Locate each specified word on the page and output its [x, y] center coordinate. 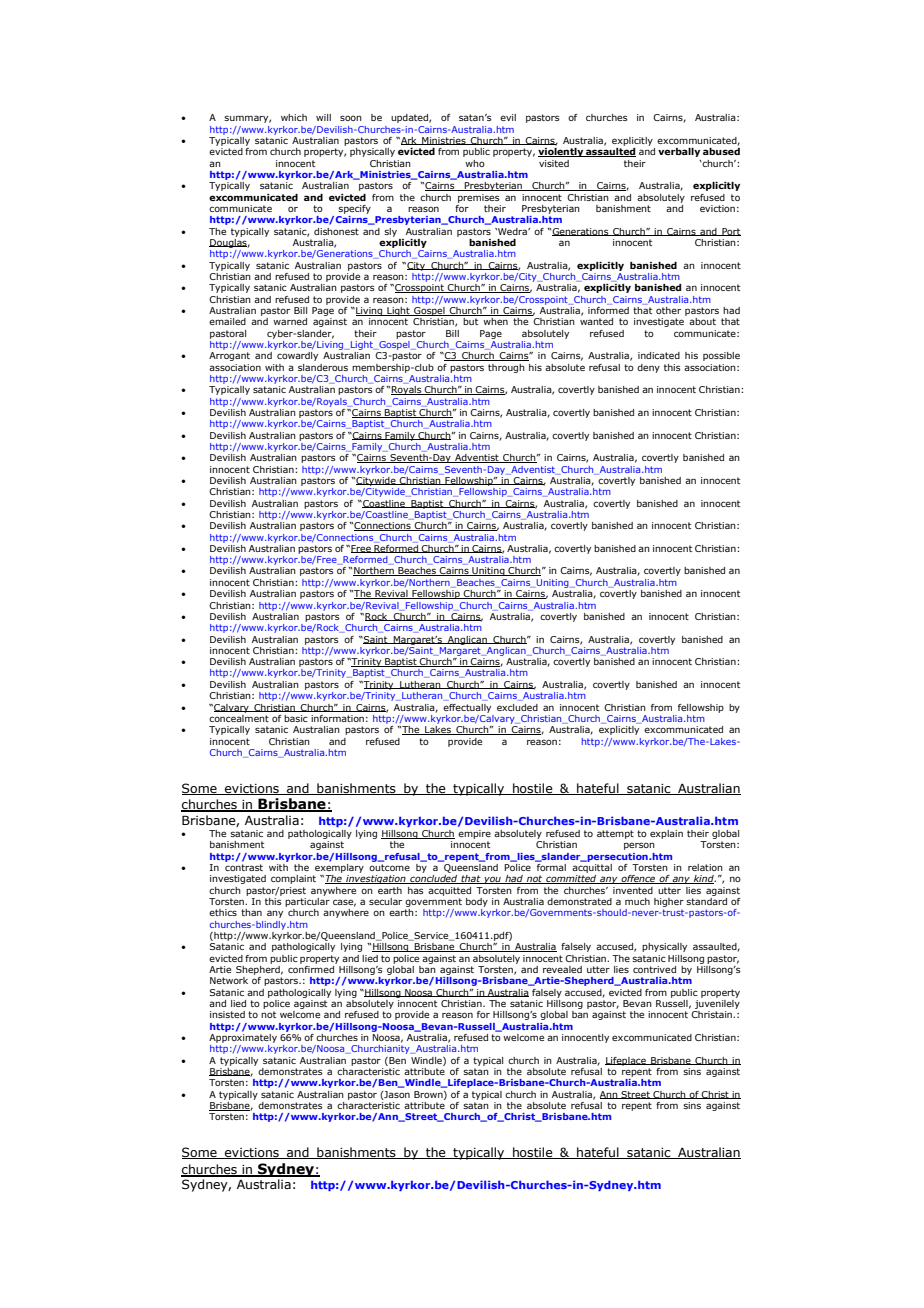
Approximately [243, 1037]
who [475, 163]
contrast [244, 867]
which [294, 117]
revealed [562, 969]
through [506, 368]
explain [666, 834]
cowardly [297, 356]
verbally [679, 152]
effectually [467, 708]
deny [648, 368]
